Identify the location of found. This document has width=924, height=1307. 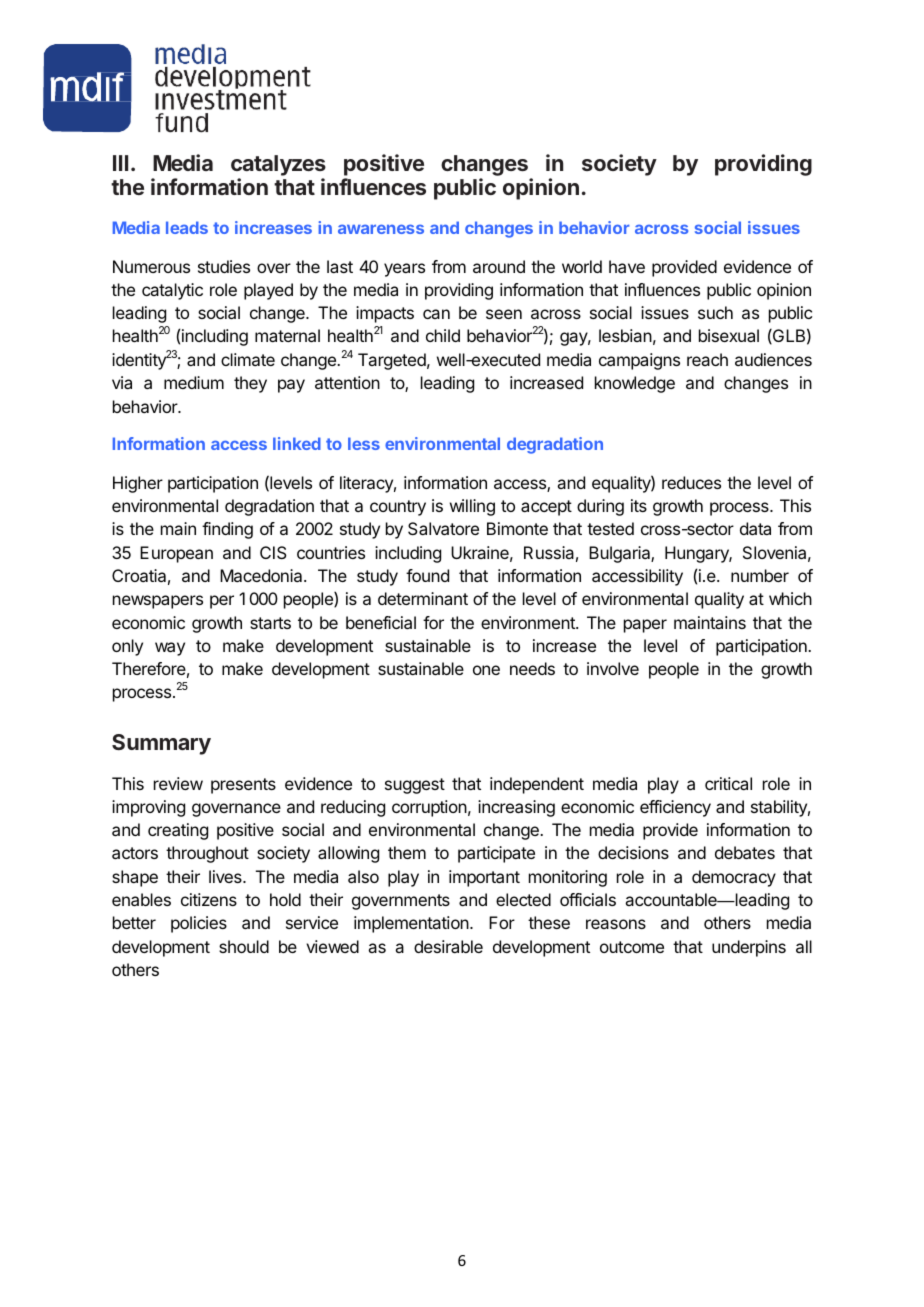
(427, 575).
